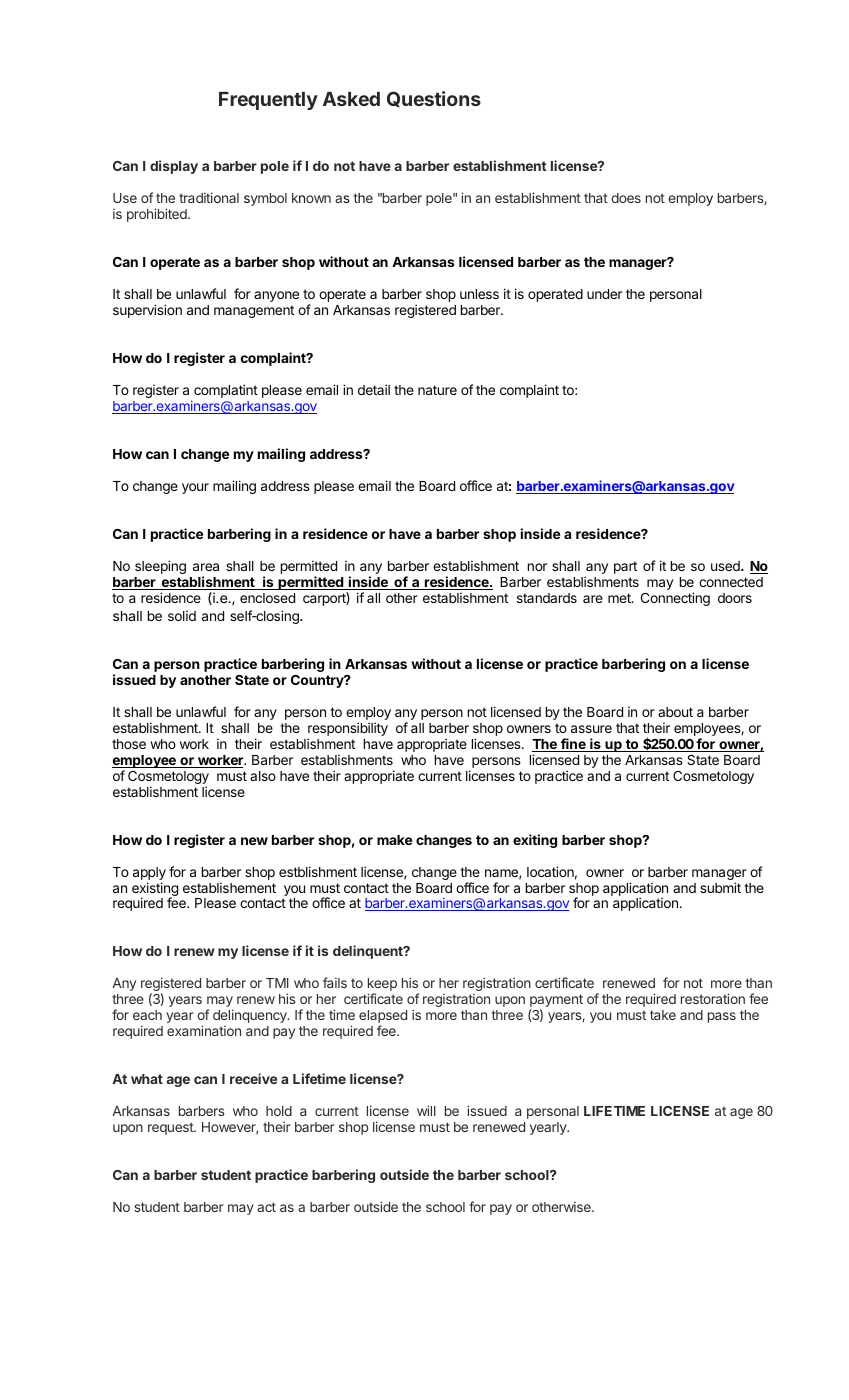  What do you see at coordinates (626, 198) in the screenshot?
I see `does` at bounding box center [626, 198].
